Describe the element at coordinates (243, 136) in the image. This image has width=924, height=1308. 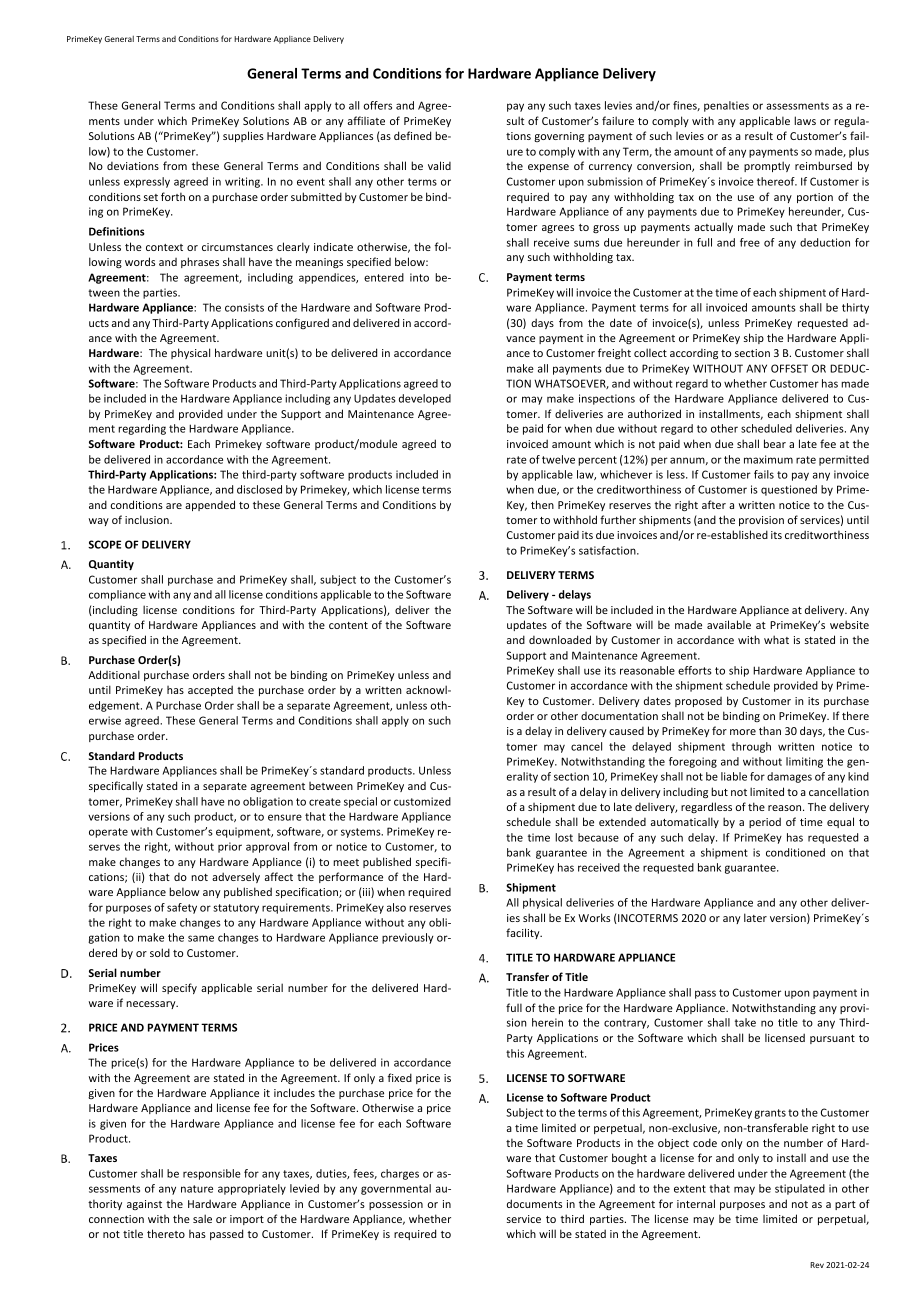
I see `supplies` at that location.
